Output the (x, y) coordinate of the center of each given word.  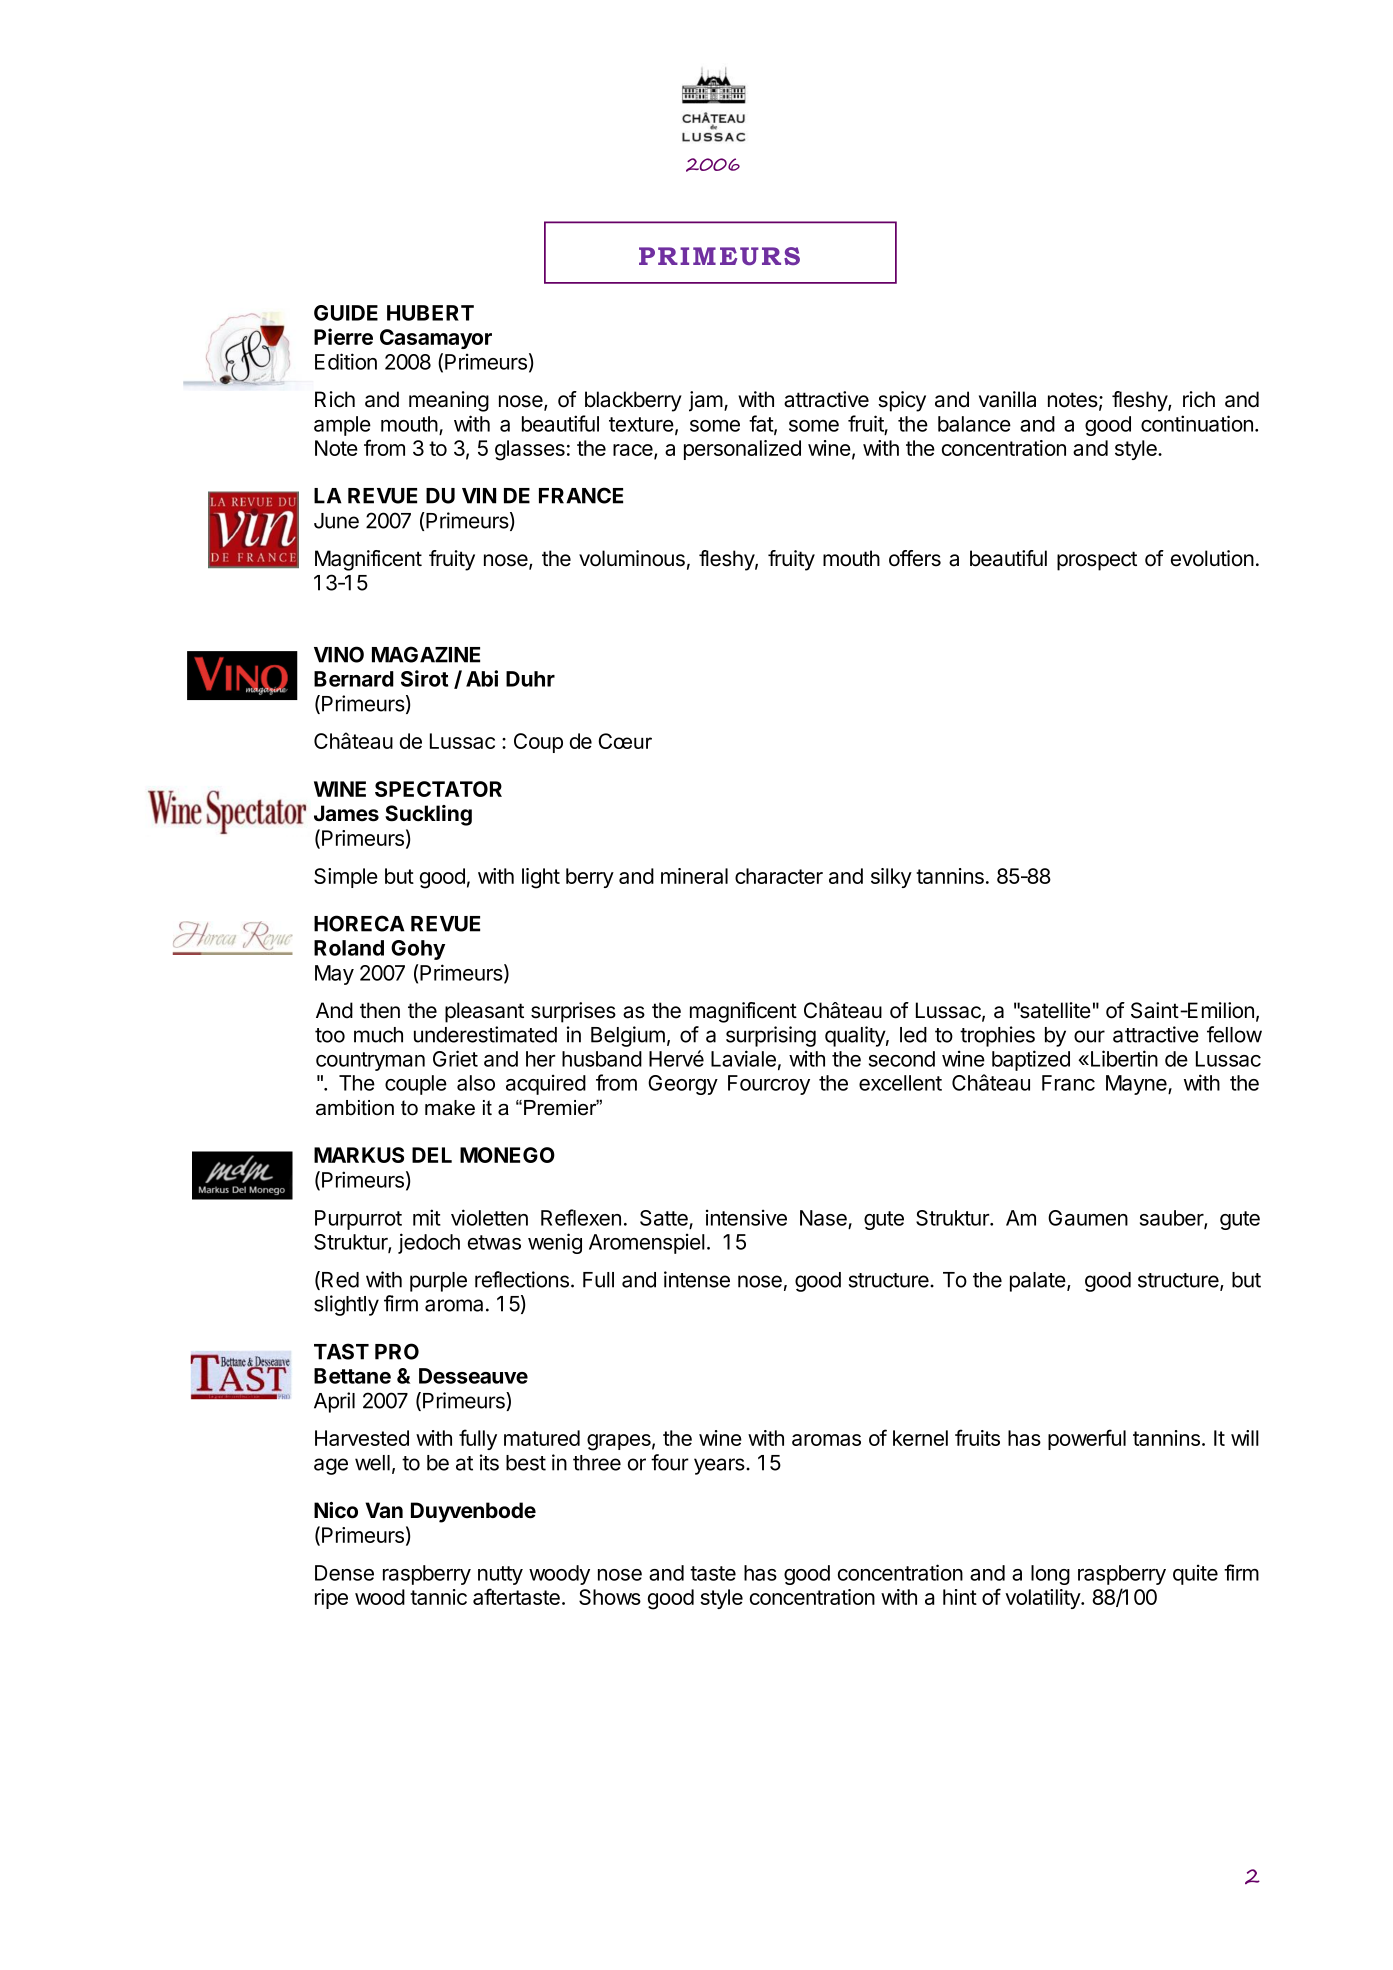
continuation (1197, 423)
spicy (902, 401)
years (720, 1466)
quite (1195, 1574)
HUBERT (430, 313)
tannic (438, 1597)
